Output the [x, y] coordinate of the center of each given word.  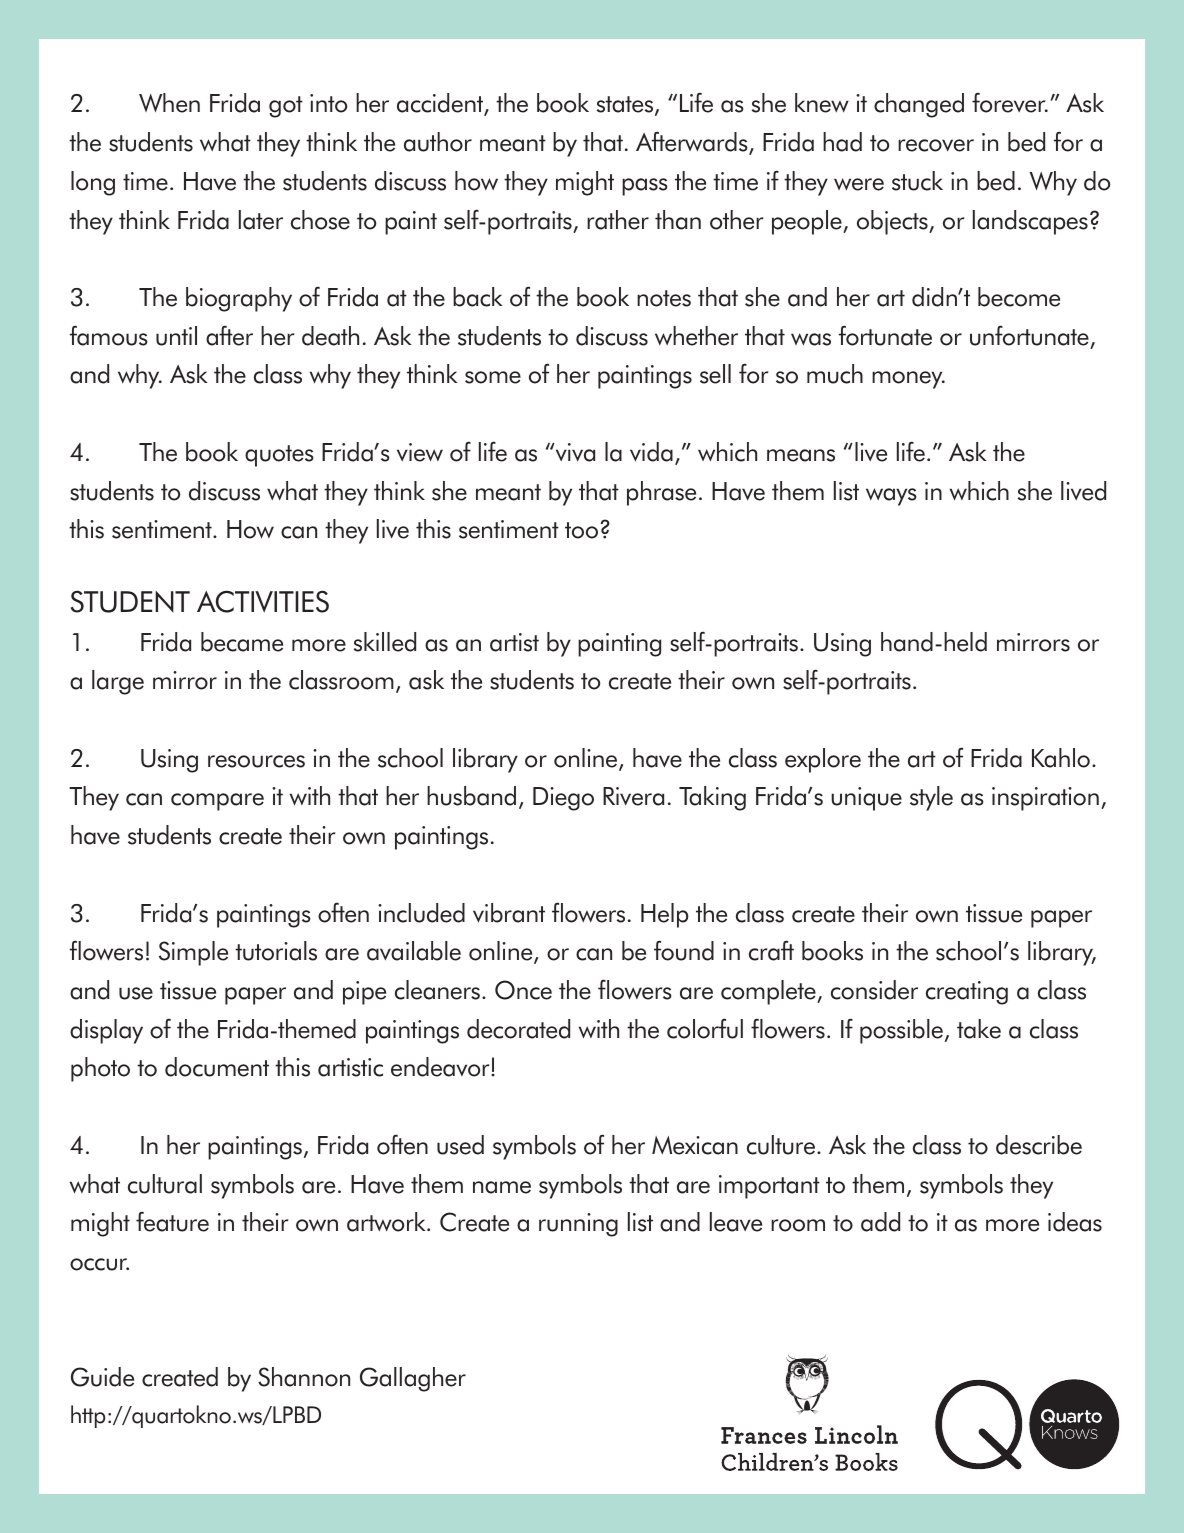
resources [256, 761]
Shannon [304, 1377]
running [578, 1225]
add [880, 1222]
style [931, 798]
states [626, 106]
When [169, 103]
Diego [563, 799]
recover [936, 145]
